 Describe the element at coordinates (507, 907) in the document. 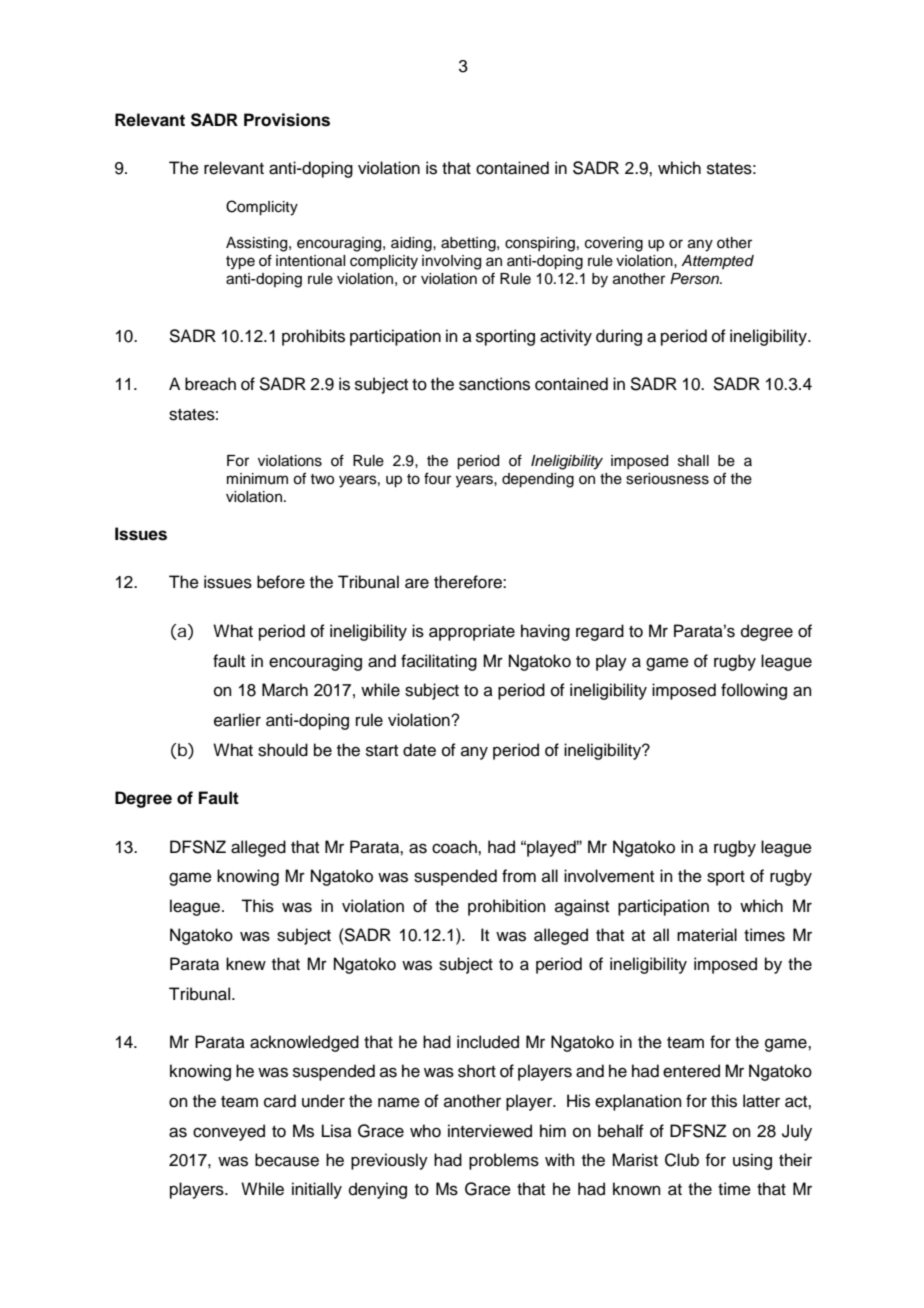

I see `prohibition` at that location.
